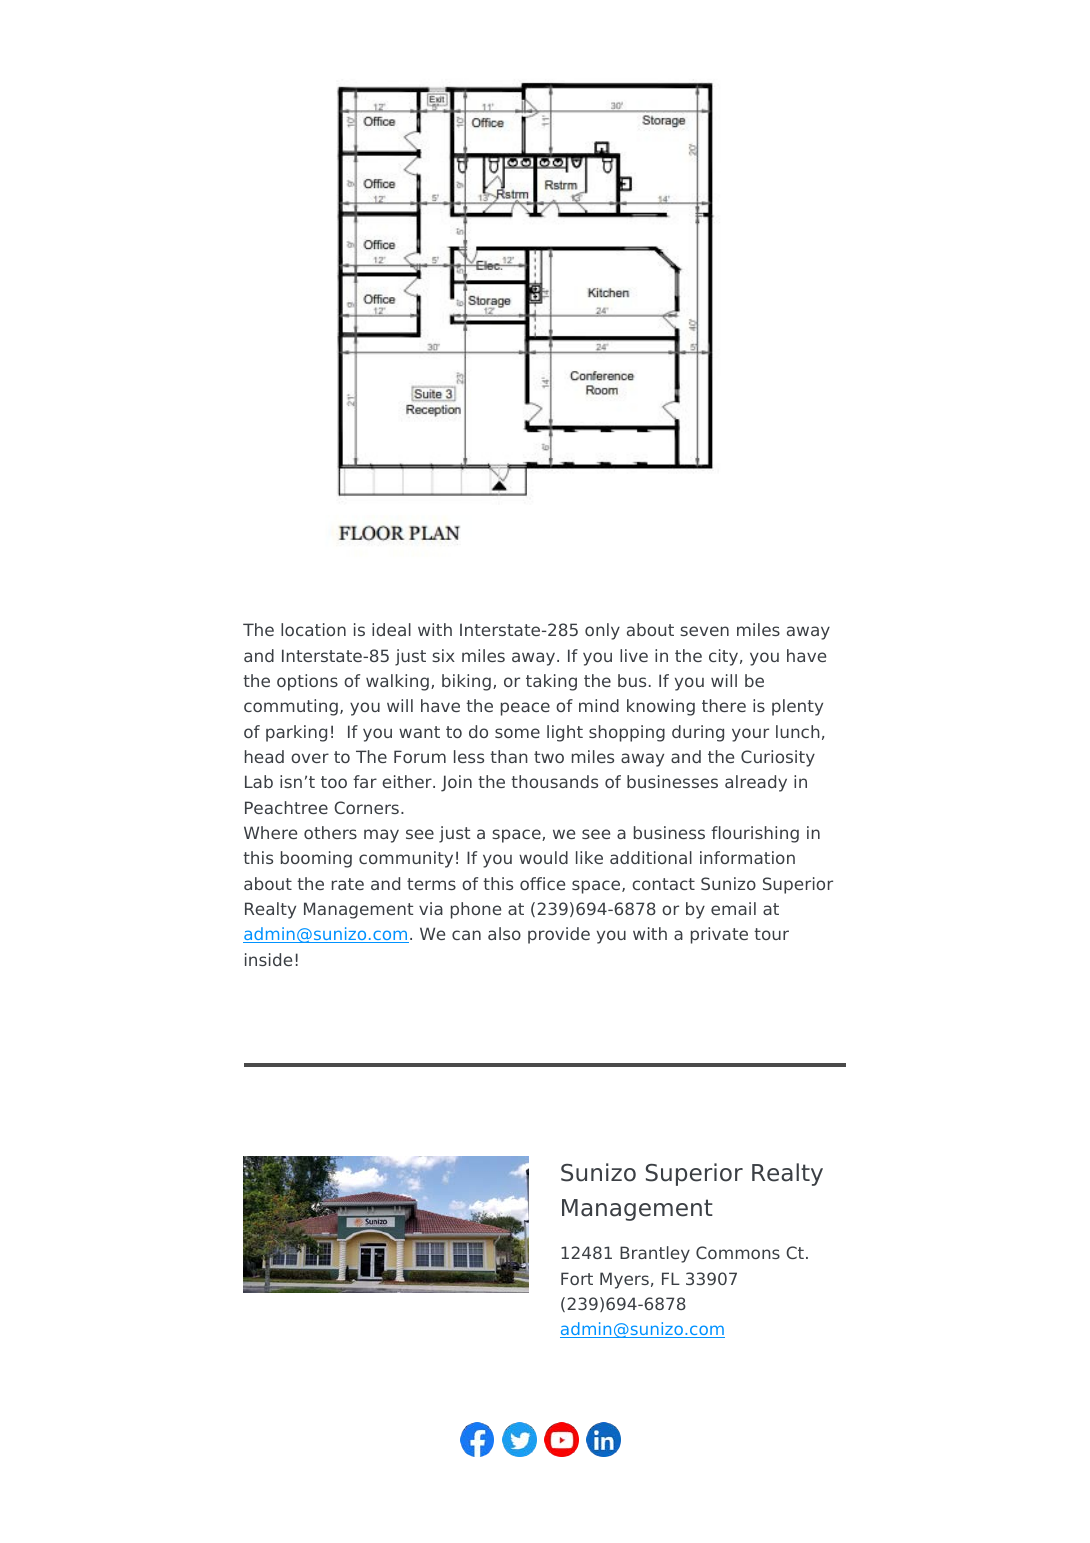  What do you see at coordinates (551, 682) in the image?
I see `taking` at bounding box center [551, 682].
